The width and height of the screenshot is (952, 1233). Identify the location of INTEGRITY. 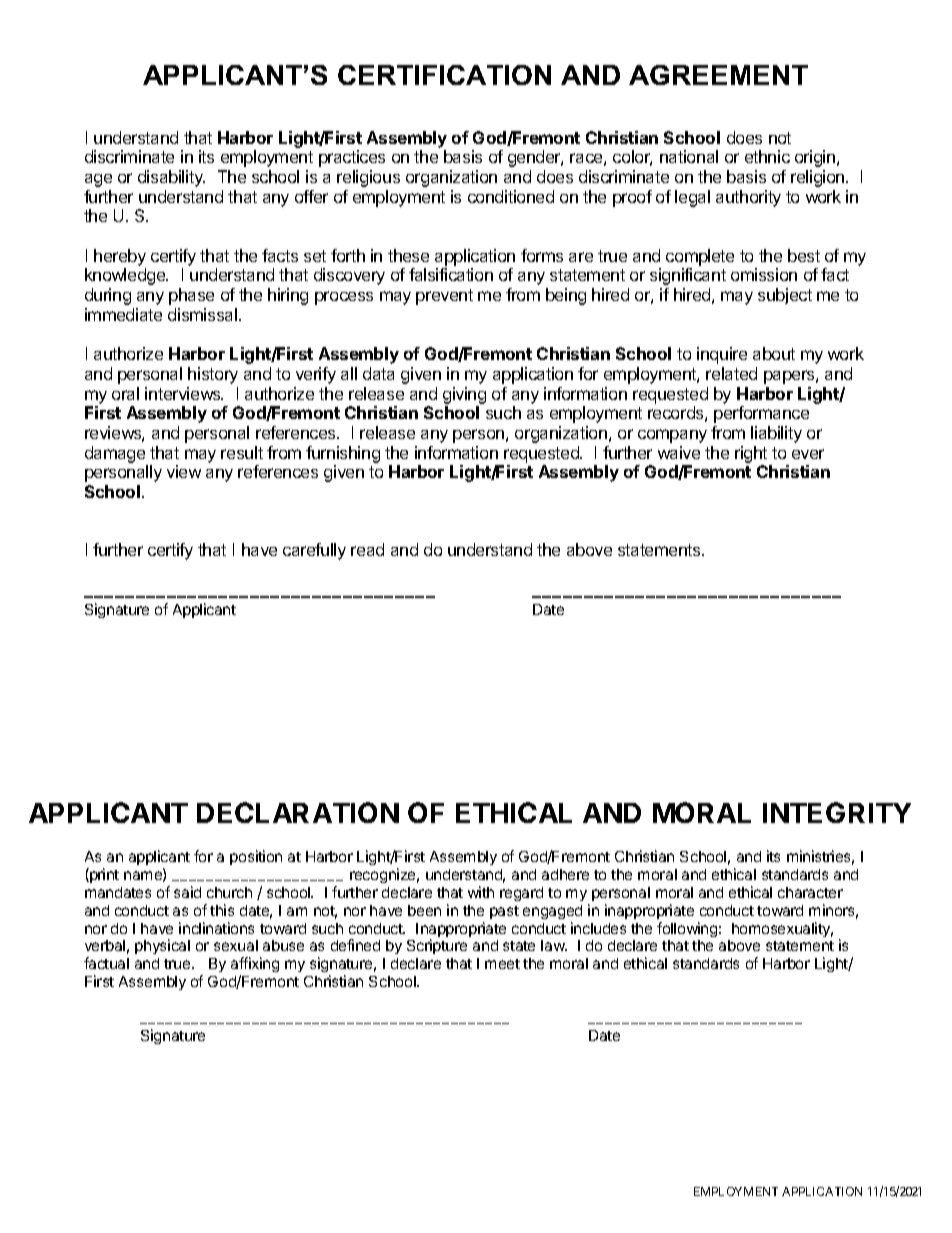
(837, 812).
